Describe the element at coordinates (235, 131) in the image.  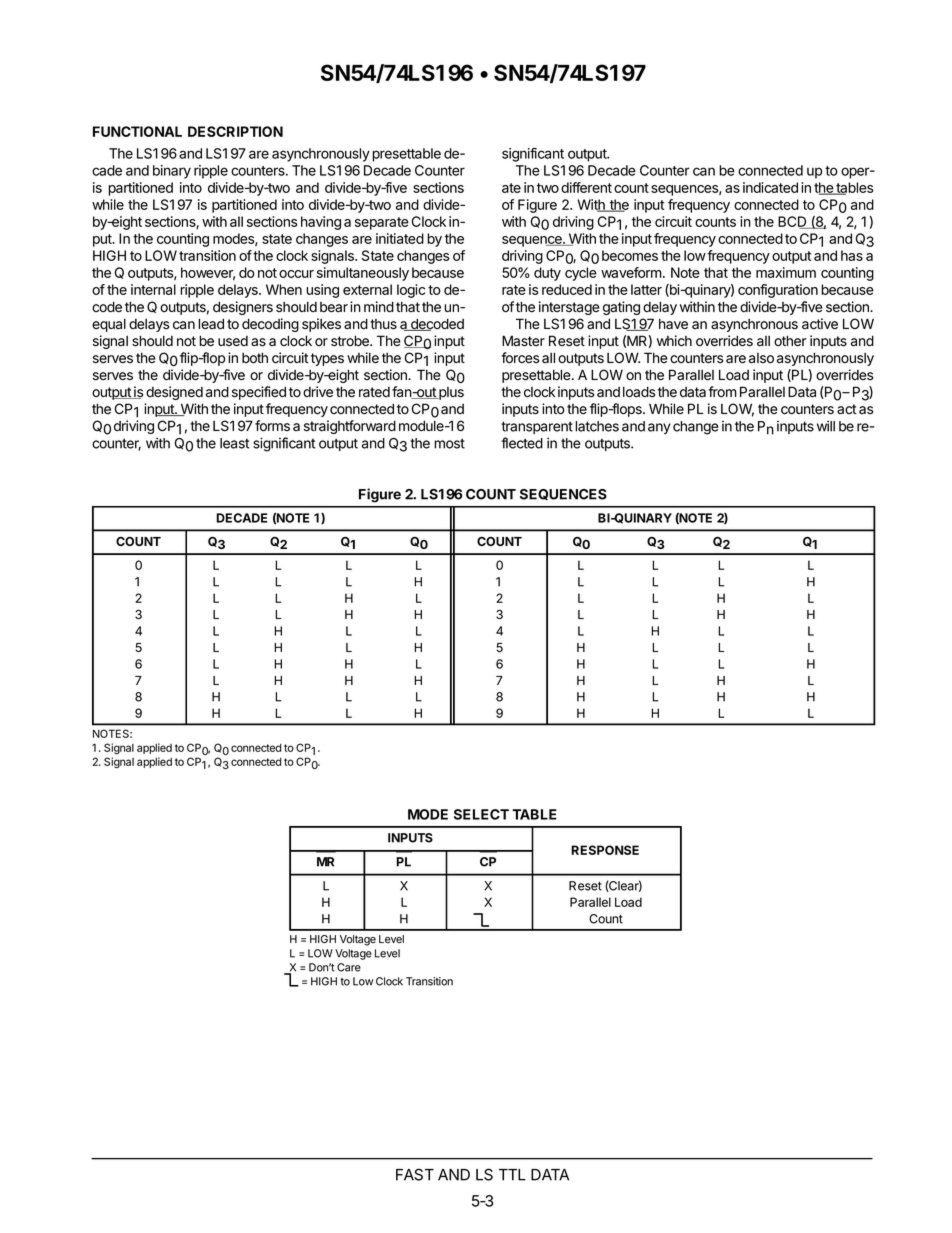
I see `DESCRIPTION` at that location.
